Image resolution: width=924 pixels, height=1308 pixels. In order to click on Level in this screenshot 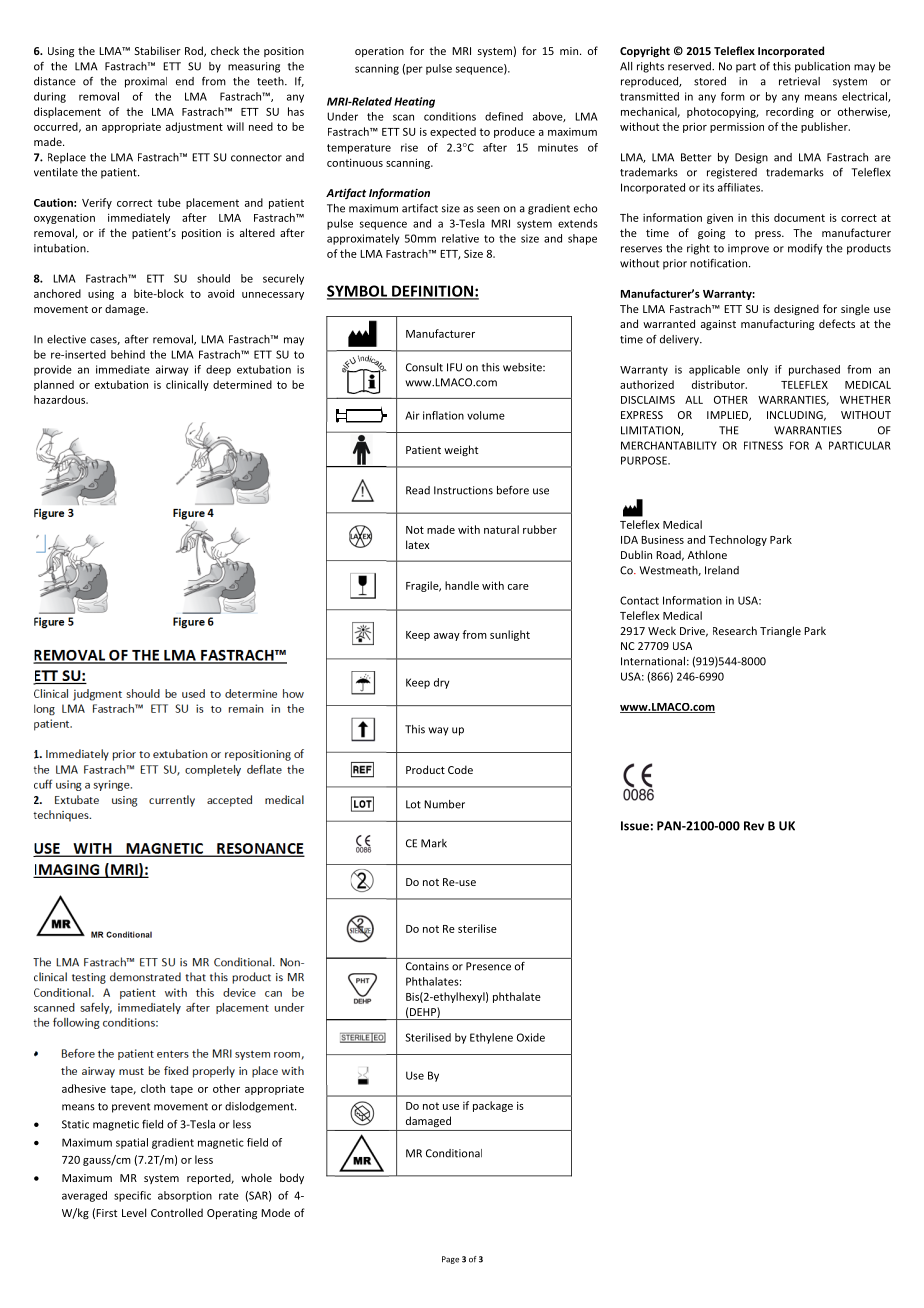, I will do `click(134, 1212)`.
